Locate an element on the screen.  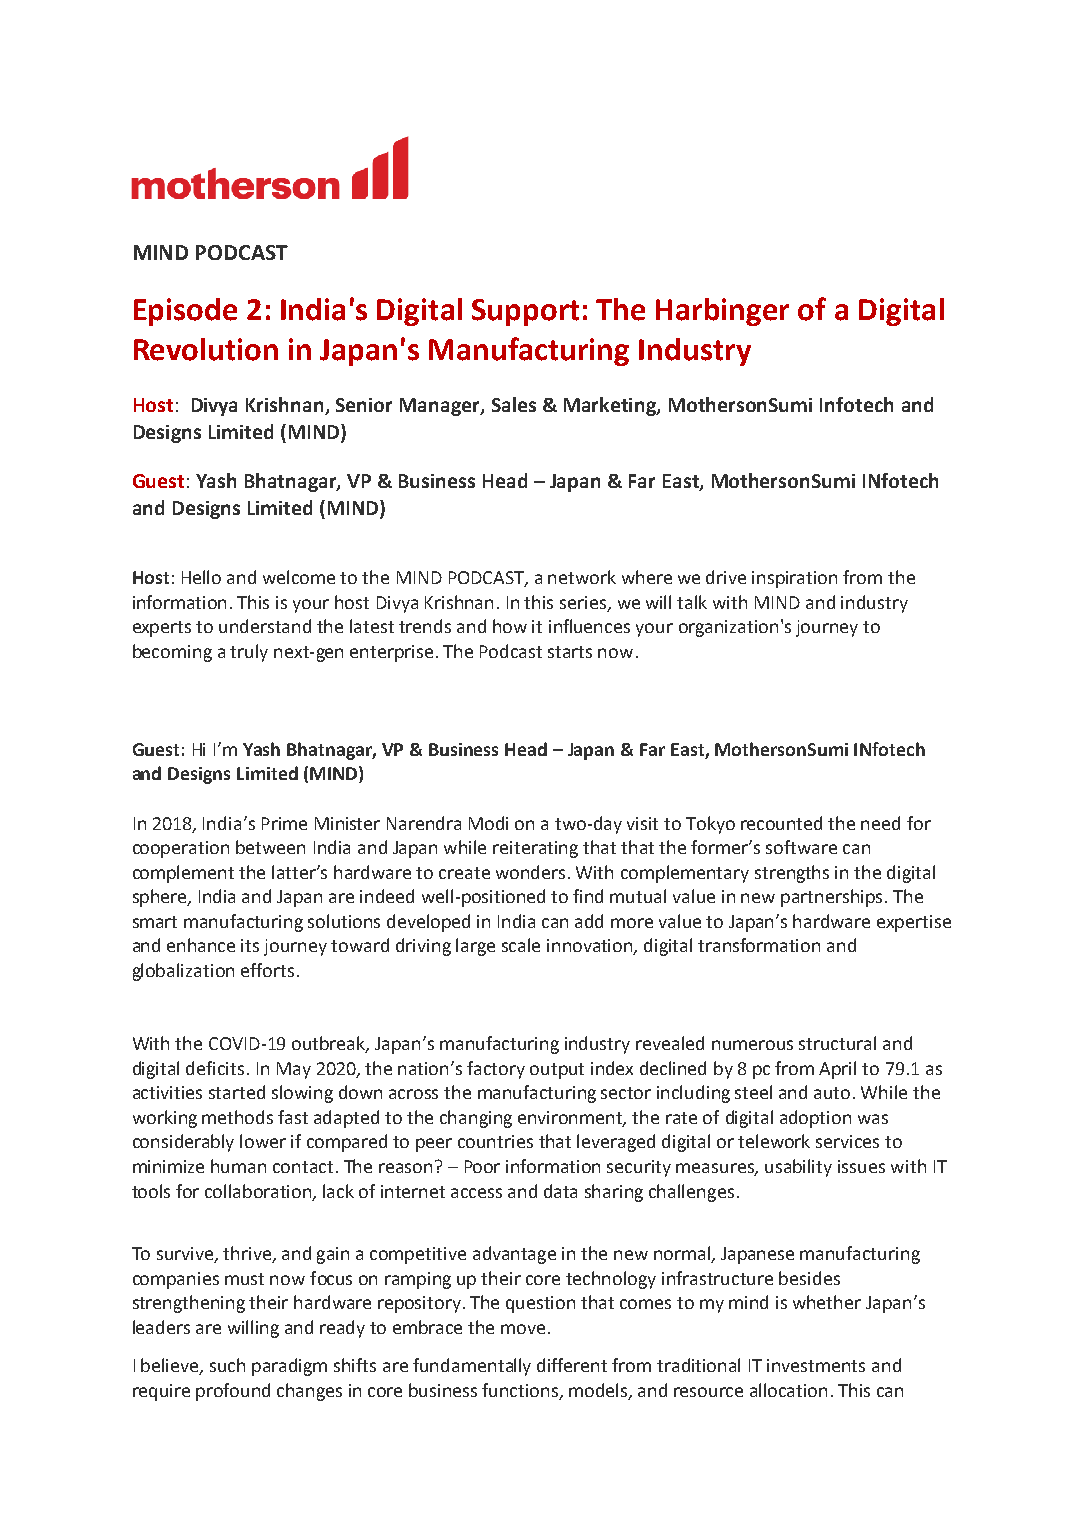
structural is located at coordinates (837, 1043).
